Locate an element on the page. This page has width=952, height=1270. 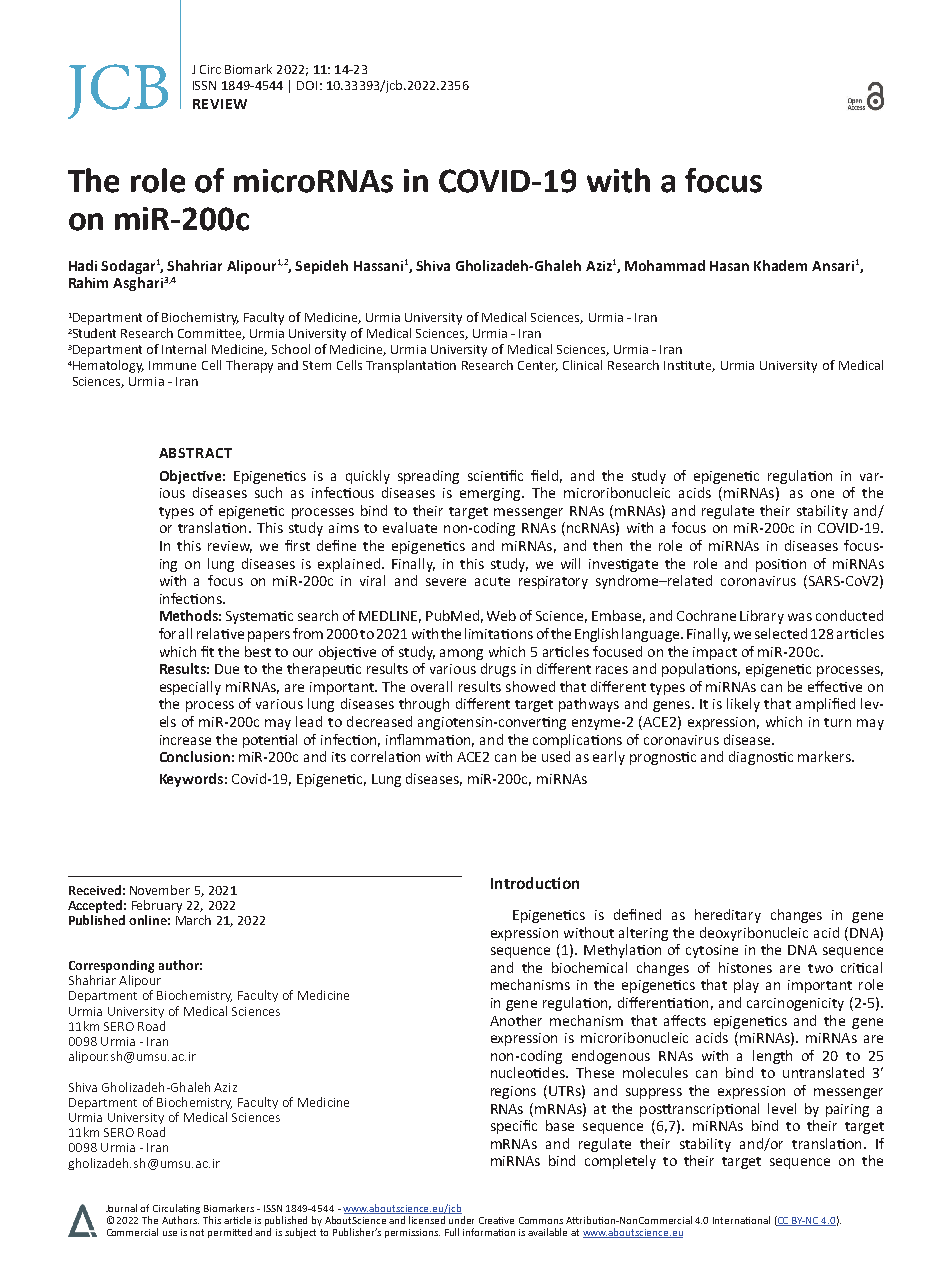
Journal is located at coordinates (121, 1208).
